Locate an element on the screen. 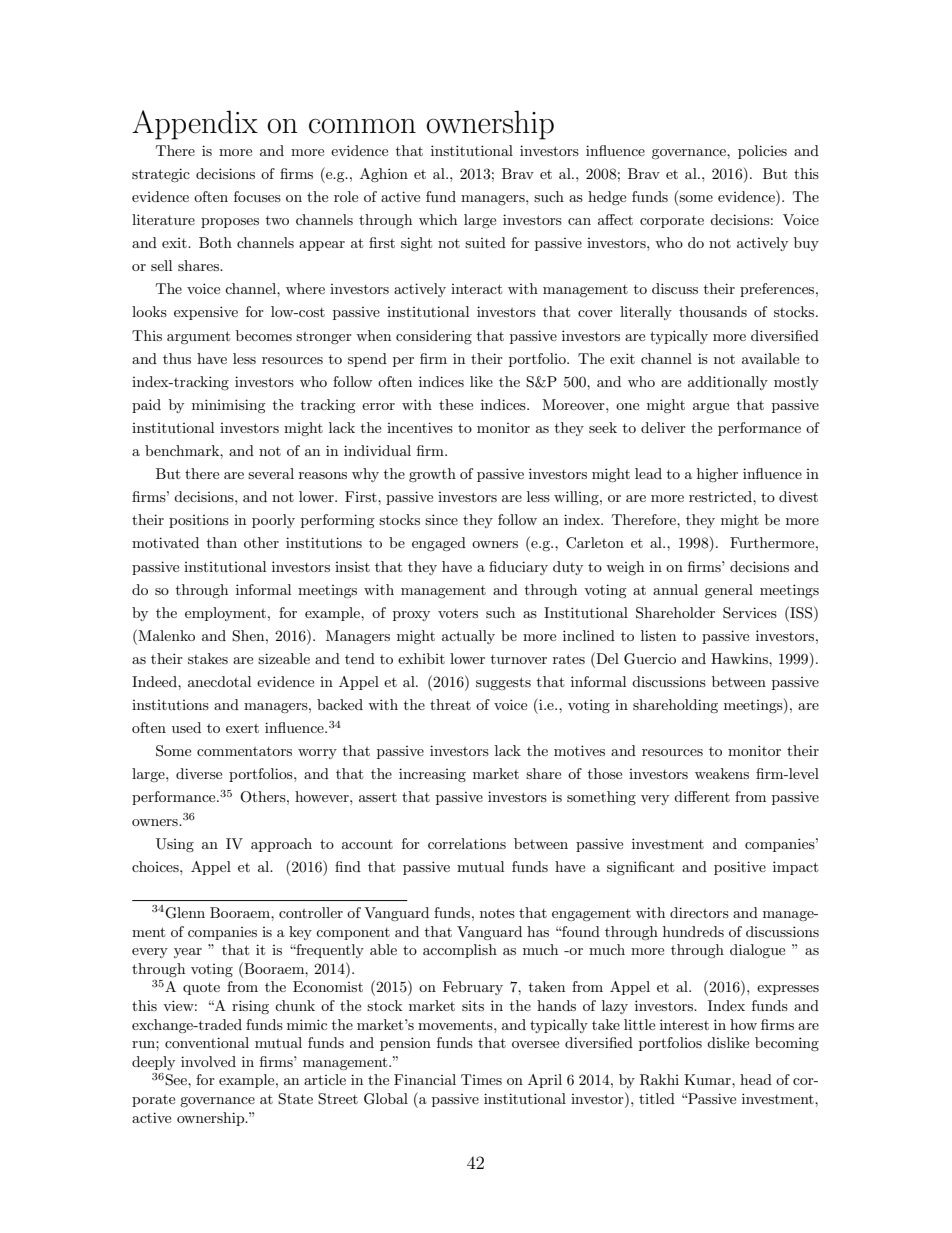 The height and width of the screenshot is (1233, 952). positive is located at coordinates (740, 868).
